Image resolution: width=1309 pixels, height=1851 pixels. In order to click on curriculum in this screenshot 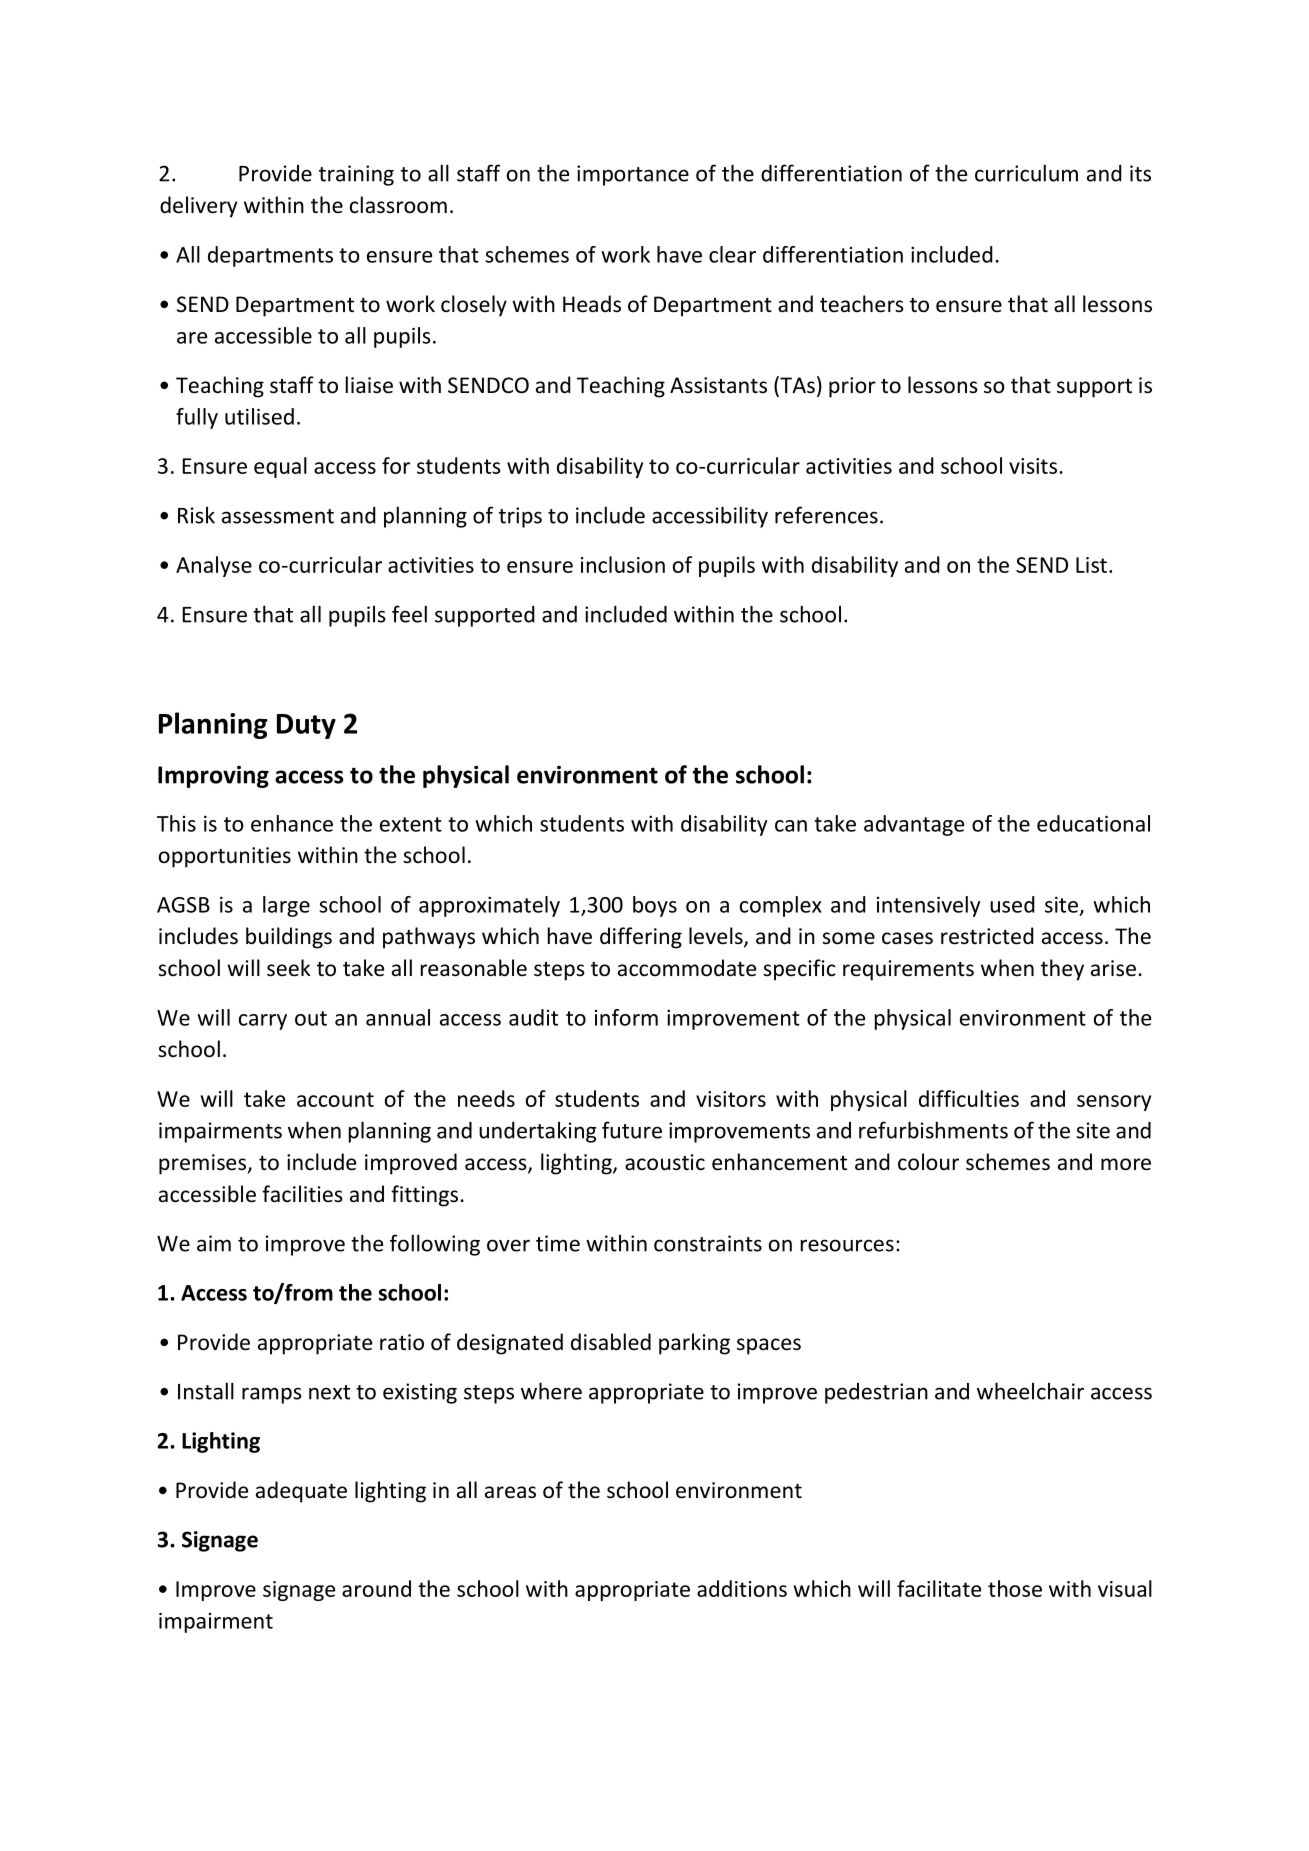, I will do `click(1026, 173)`.
